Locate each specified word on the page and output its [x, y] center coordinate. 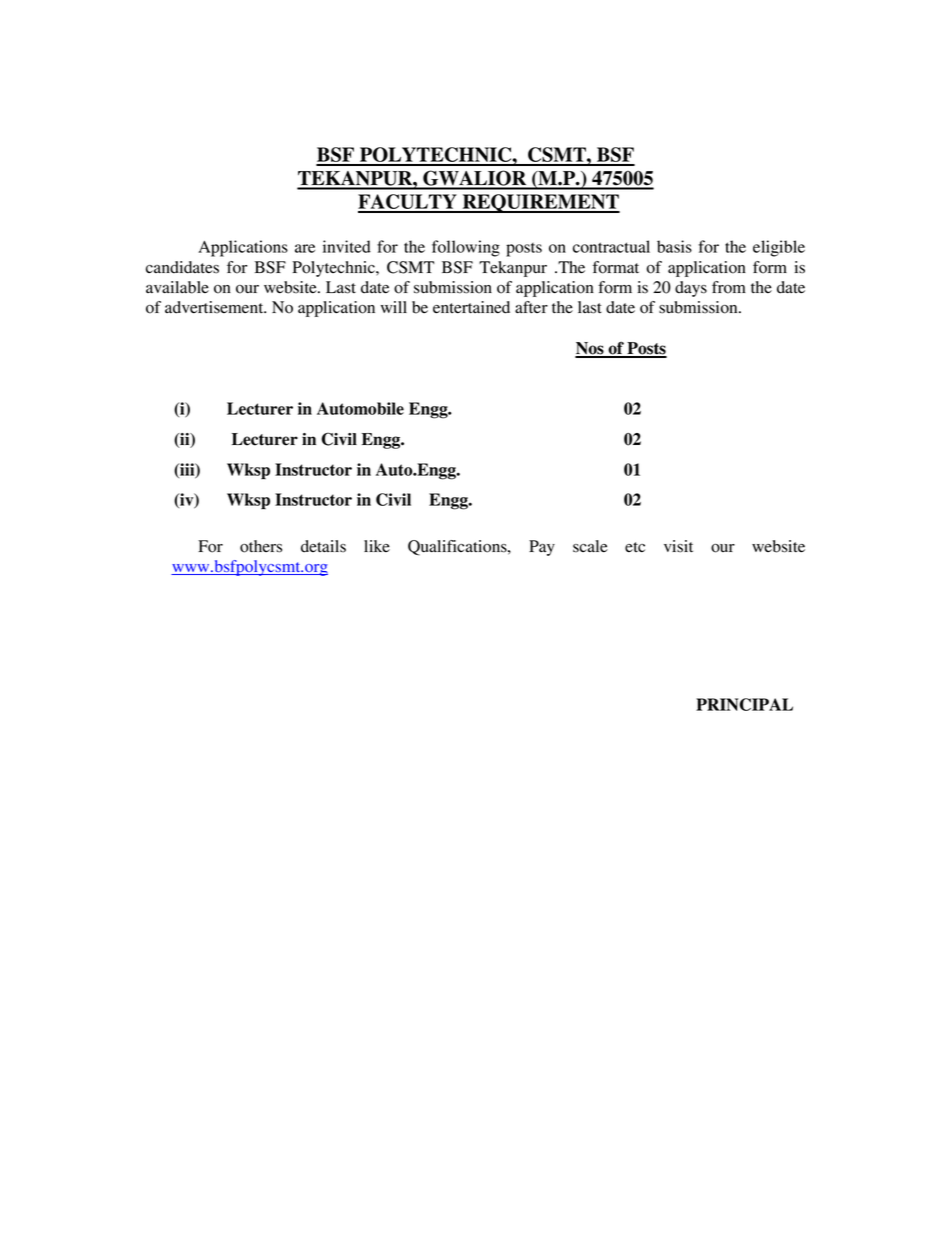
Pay [542, 548]
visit [678, 546]
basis [674, 246]
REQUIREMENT [540, 203]
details [323, 546]
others [261, 546]
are [305, 248]
